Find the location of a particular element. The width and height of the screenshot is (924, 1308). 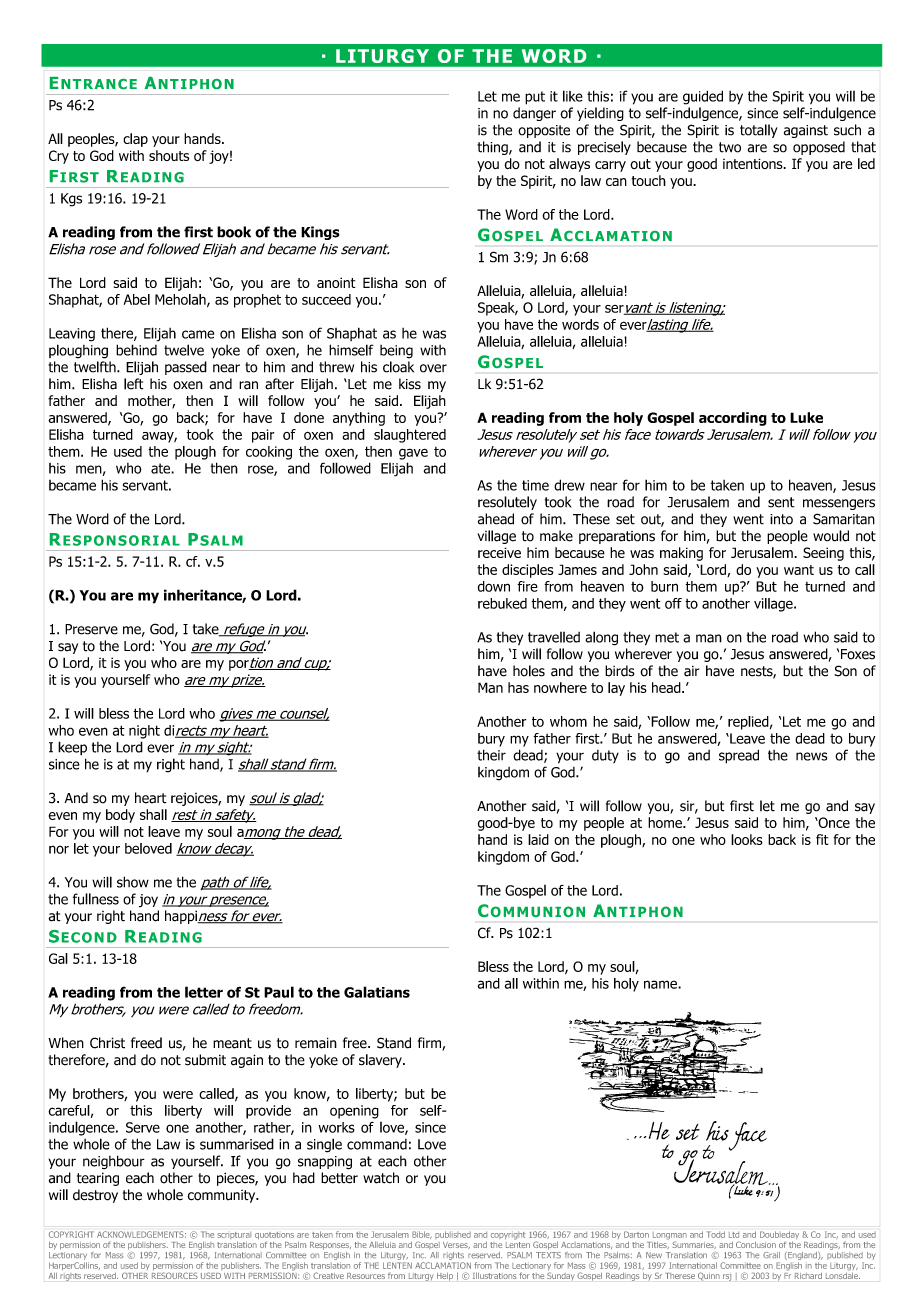

behind is located at coordinates (136, 350).
